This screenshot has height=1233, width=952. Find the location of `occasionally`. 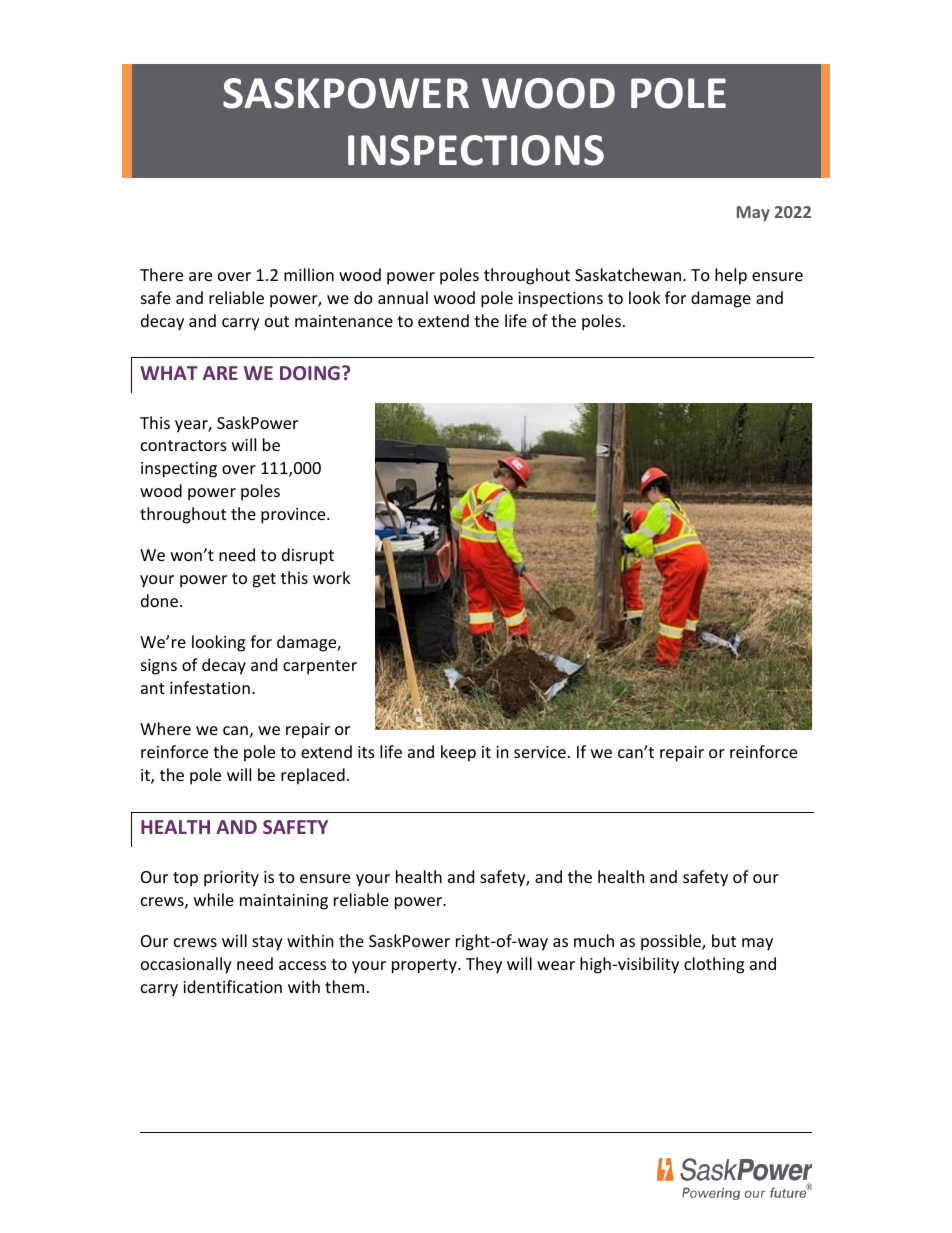

occasionally is located at coordinates (186, 965).
